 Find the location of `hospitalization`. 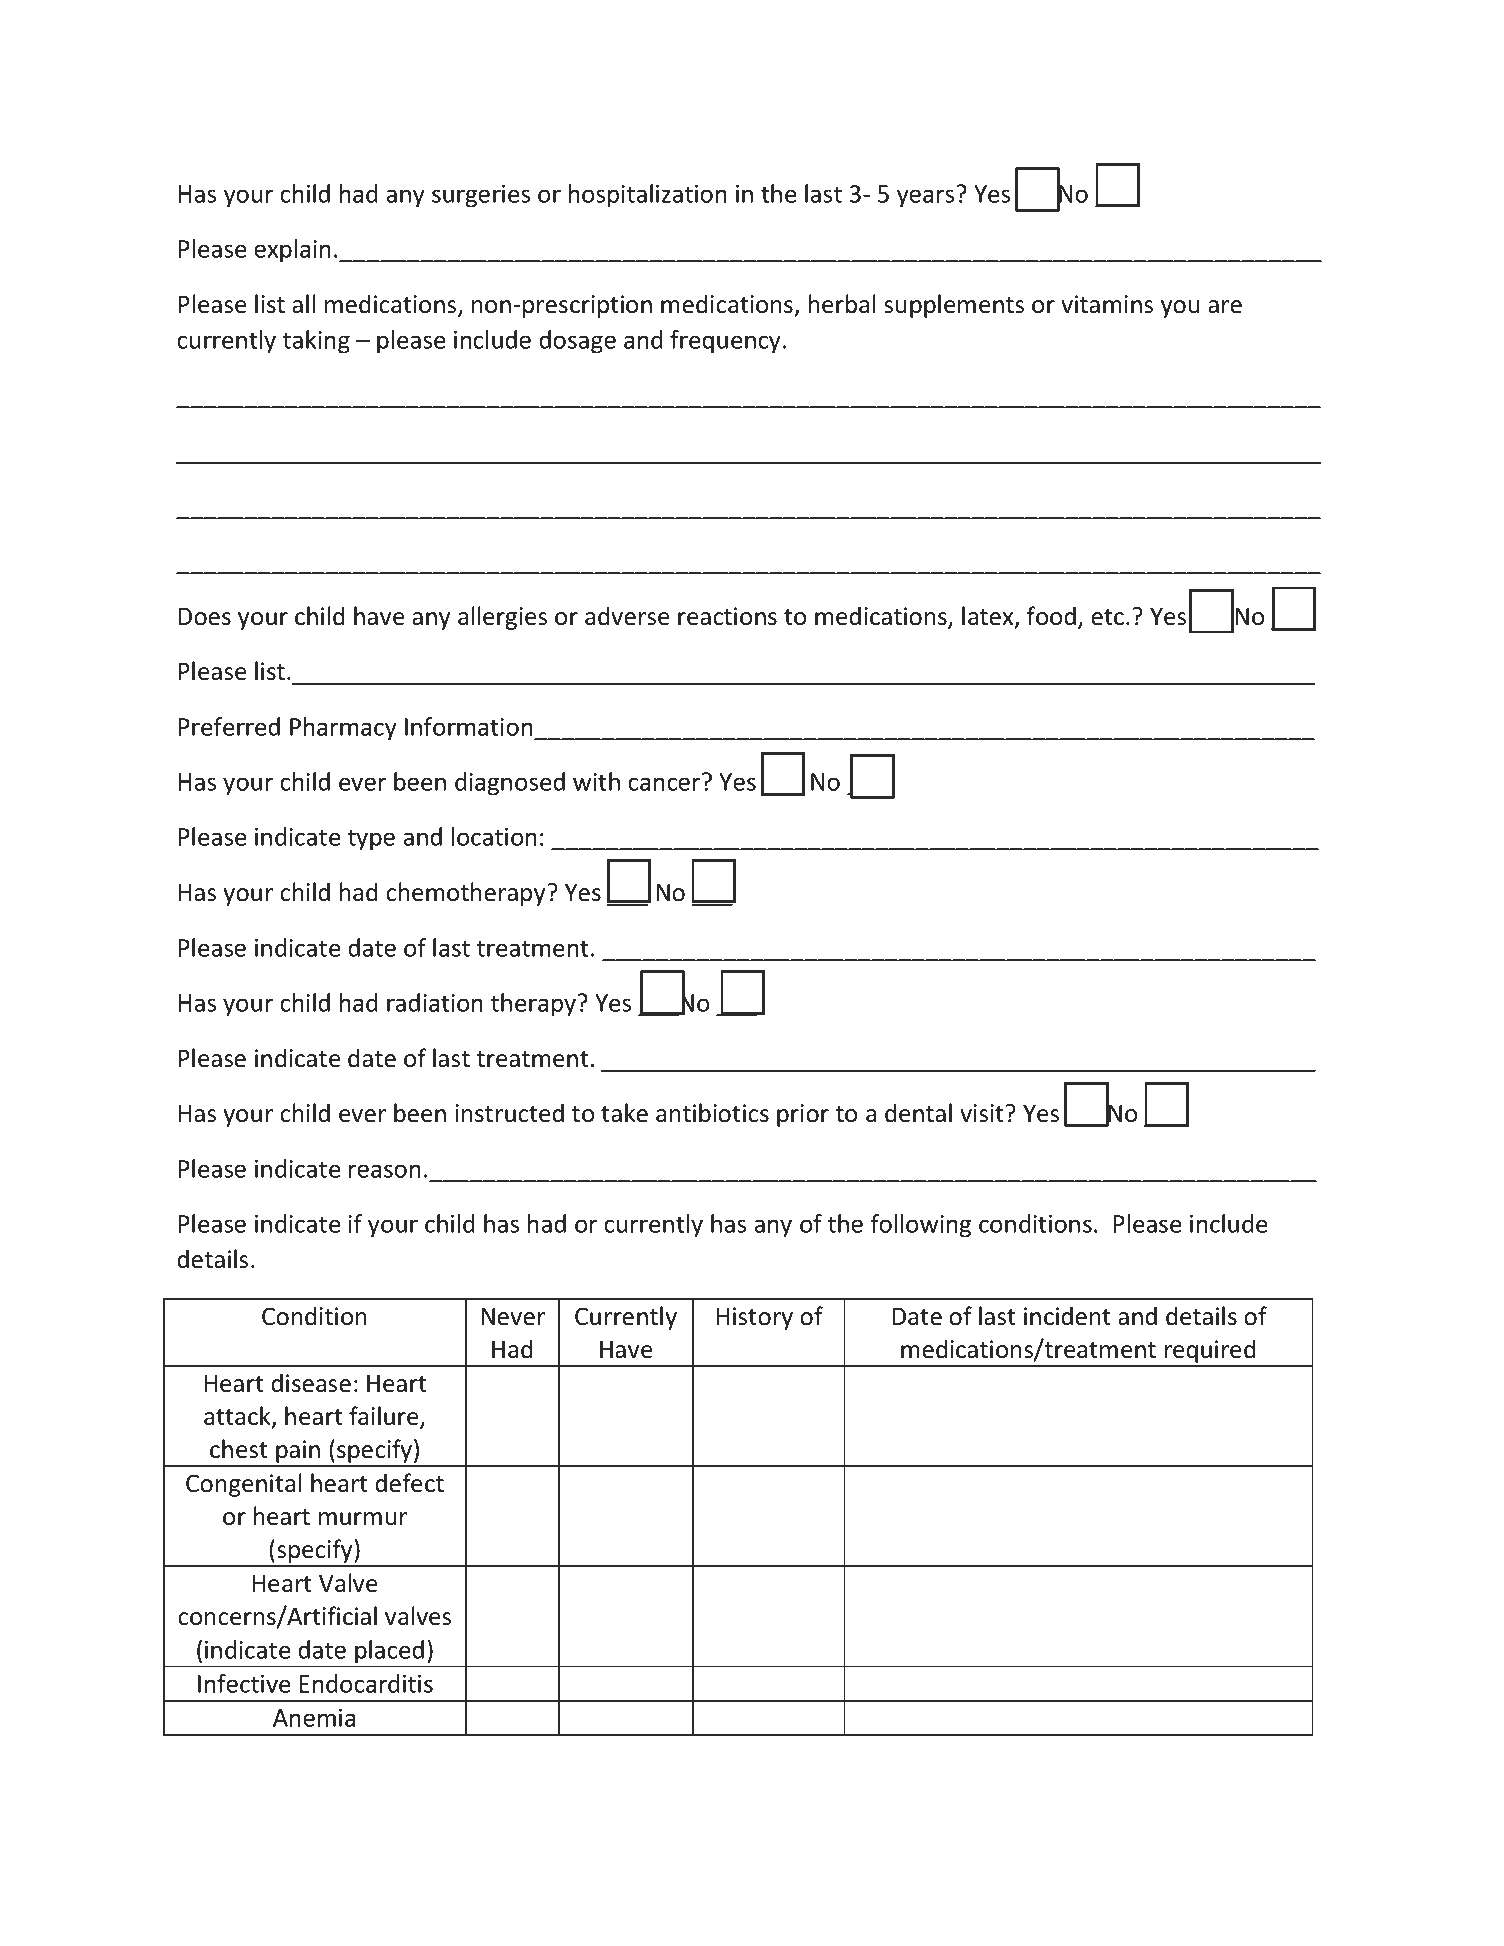

hospitalization is located at coordinates (648, 196).
